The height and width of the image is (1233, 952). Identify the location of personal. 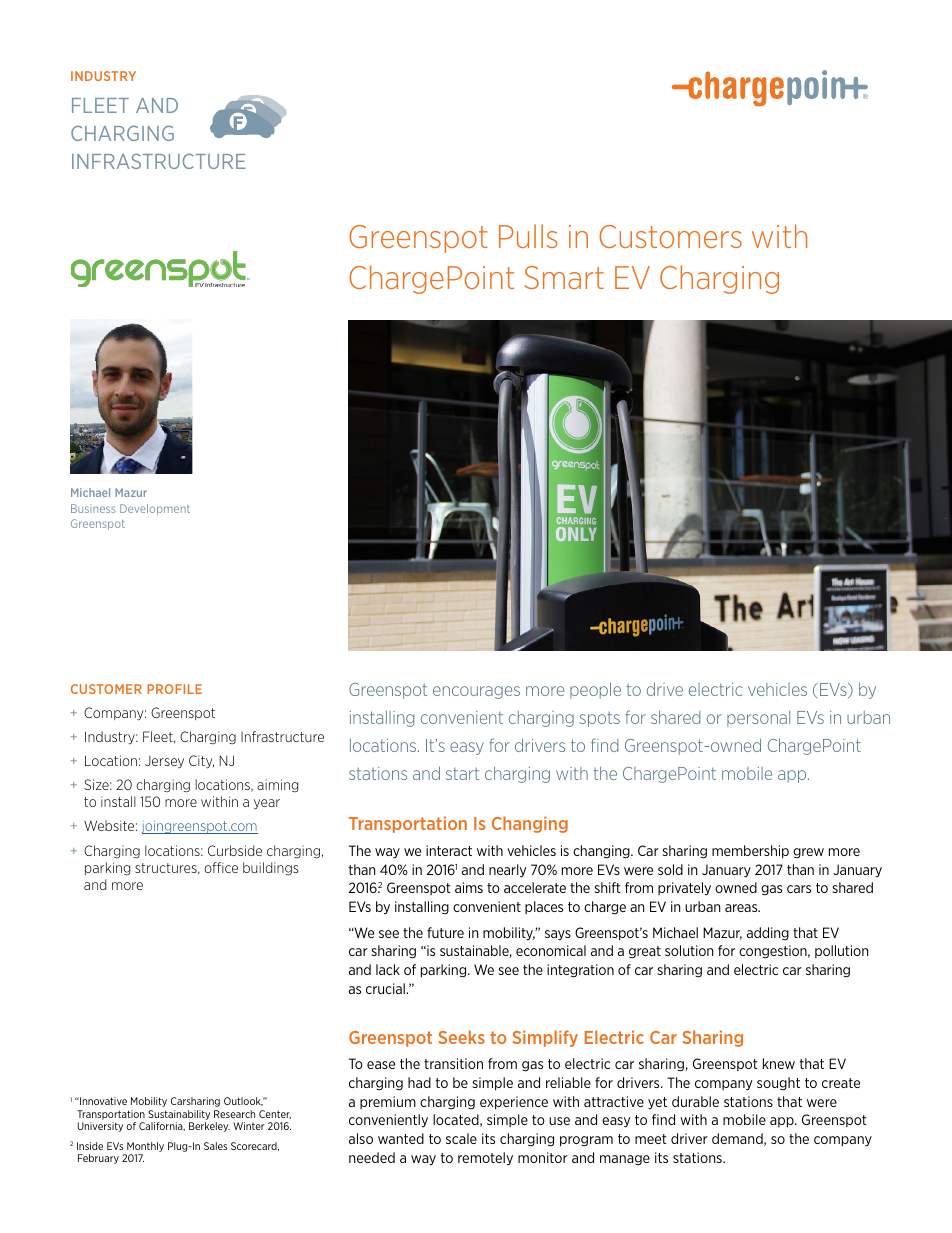
(758, 719).
